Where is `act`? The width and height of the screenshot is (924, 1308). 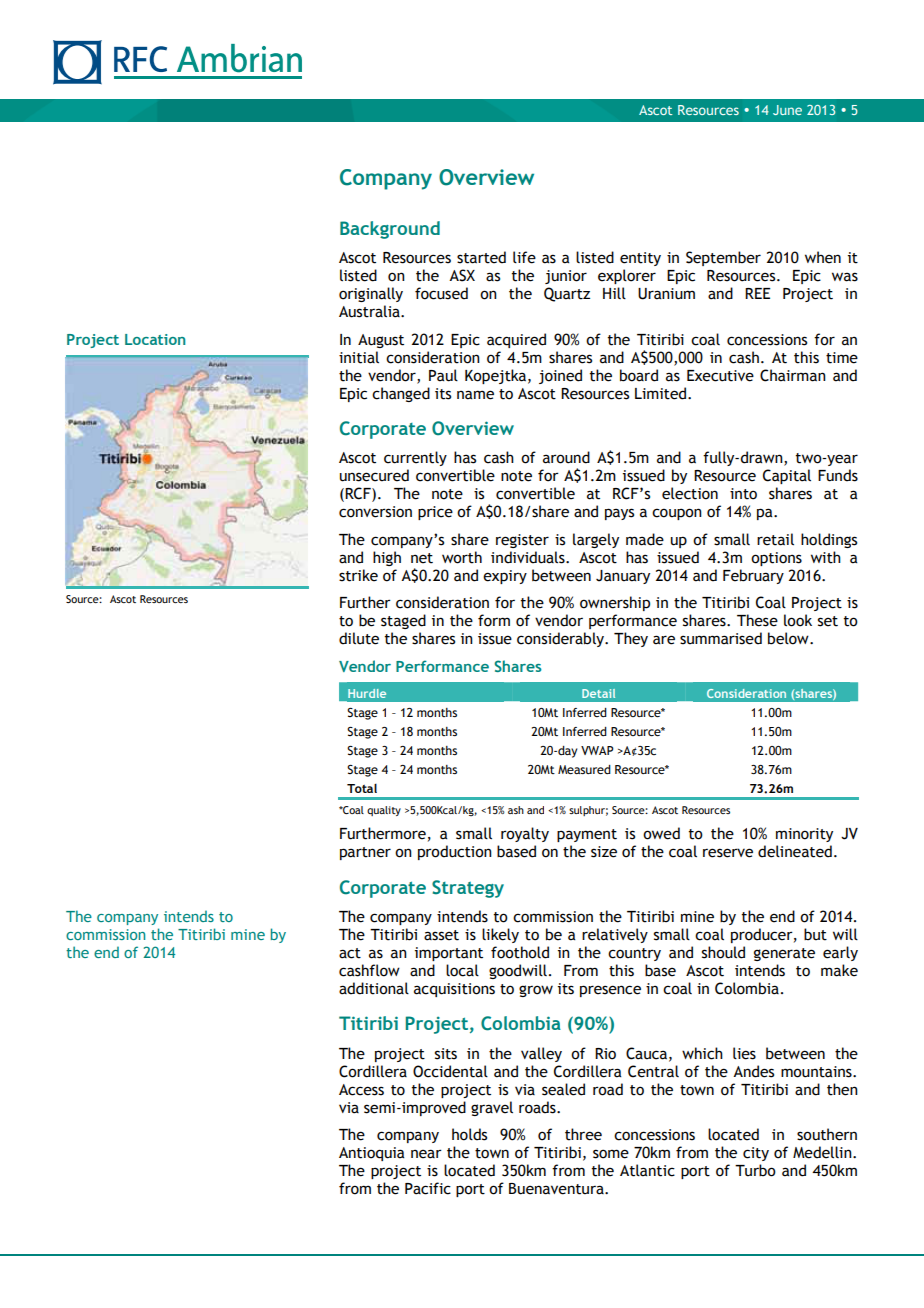
act is located at coordinates (350, 953).
